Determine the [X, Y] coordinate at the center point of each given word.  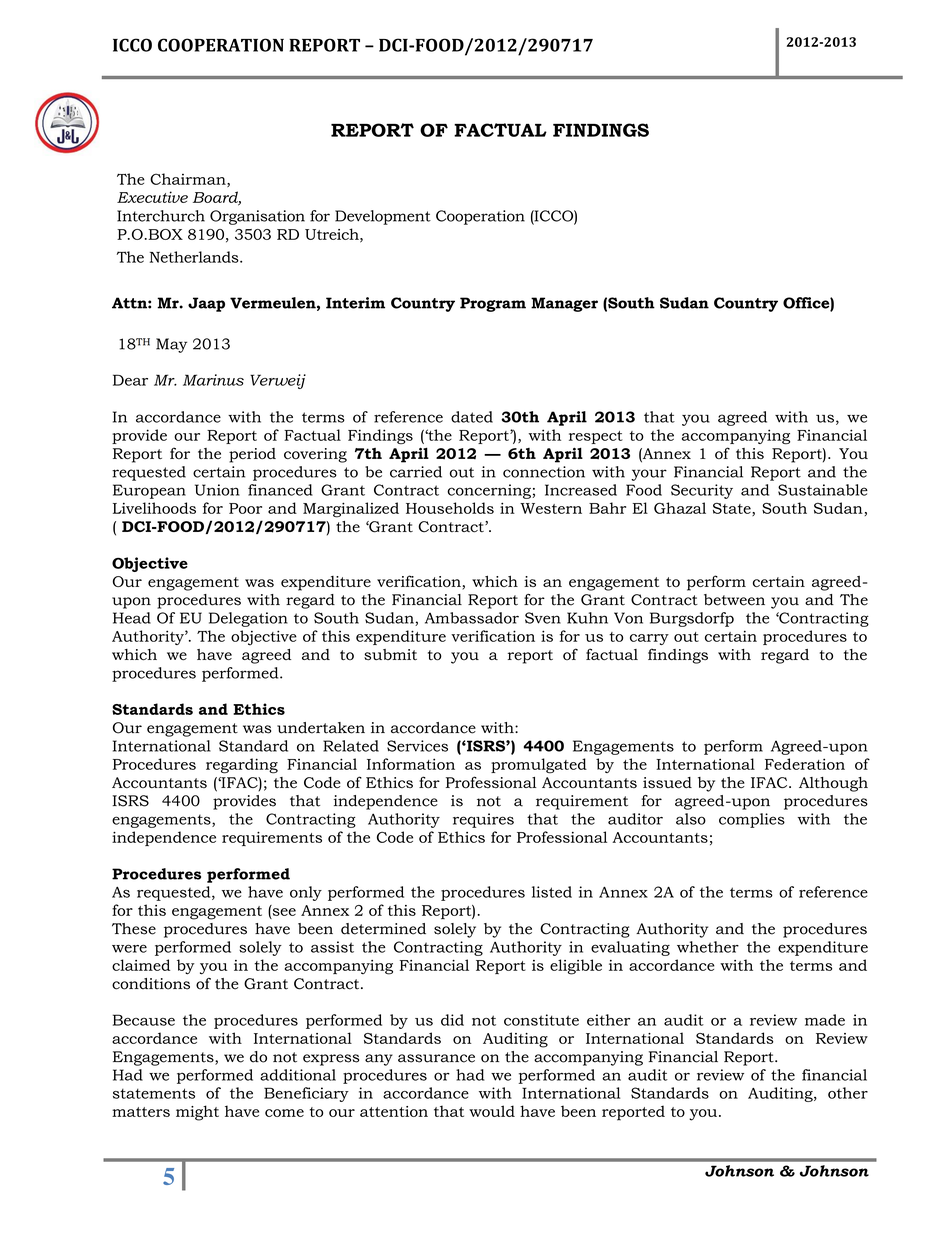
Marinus [213, 380]
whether [708, 947]
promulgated [539, 766]
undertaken [321, 728]
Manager [564, 304]
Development [383, 217]
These [134, 929]
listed [552, 892]
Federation [805, 764]
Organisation [257, 217]
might [197, 1113]
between [734, 600]
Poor [245, 508]
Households [450, 508]
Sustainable [823, 490]
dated [472, 417]
